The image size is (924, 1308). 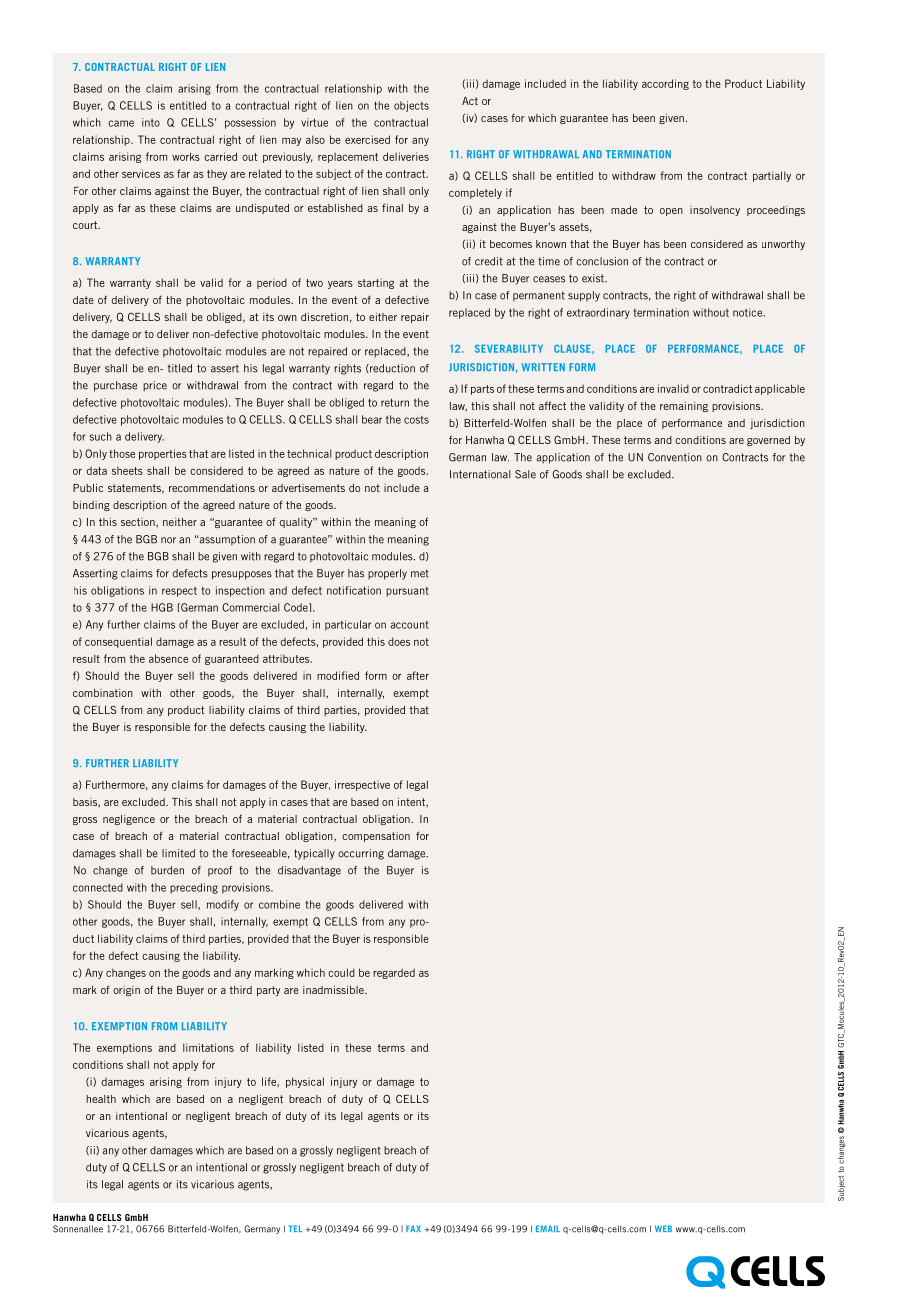 I want to click on according, so click(x=665, y=84).
